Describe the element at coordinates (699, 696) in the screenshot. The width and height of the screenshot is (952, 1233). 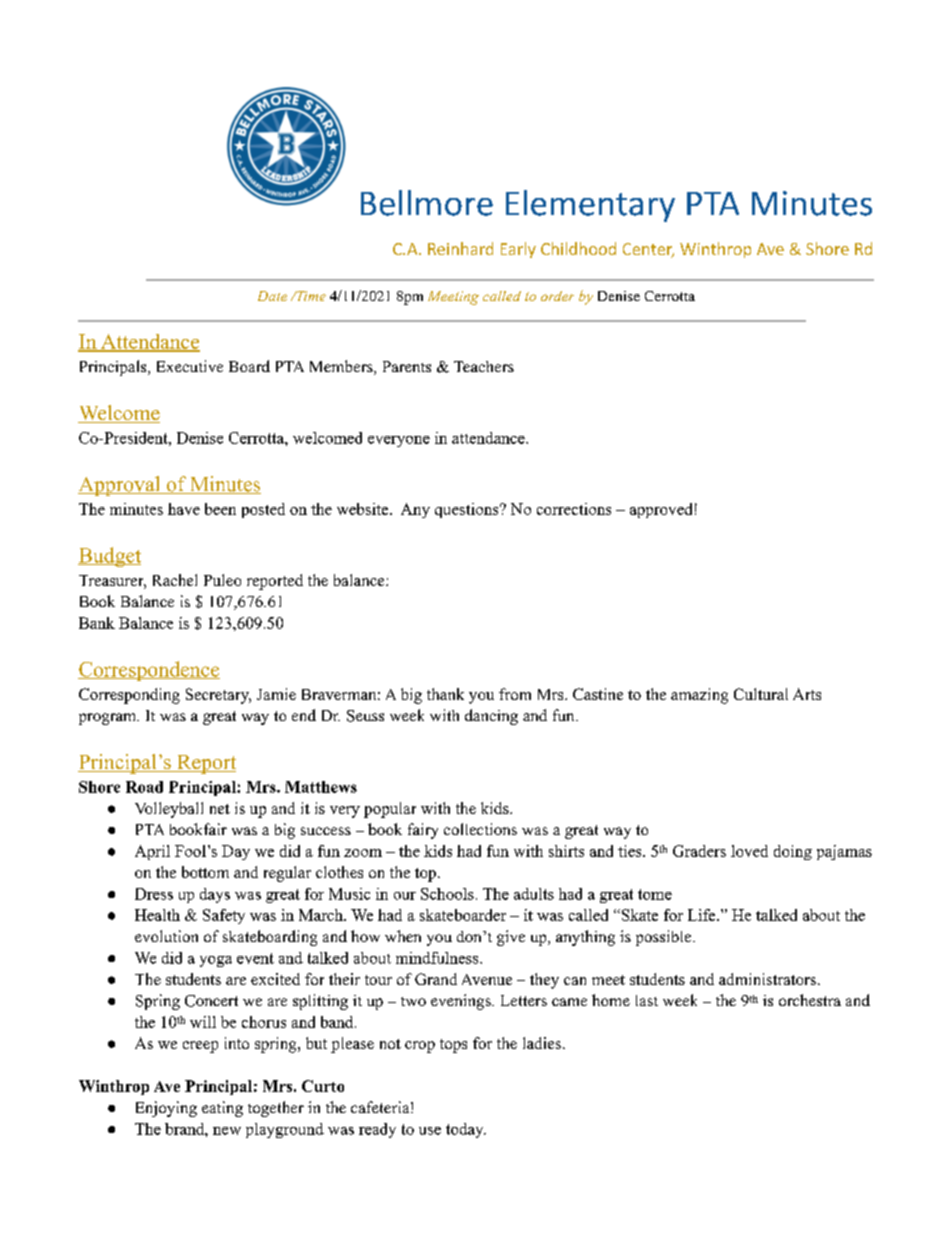
I see `amazing` at that location.
